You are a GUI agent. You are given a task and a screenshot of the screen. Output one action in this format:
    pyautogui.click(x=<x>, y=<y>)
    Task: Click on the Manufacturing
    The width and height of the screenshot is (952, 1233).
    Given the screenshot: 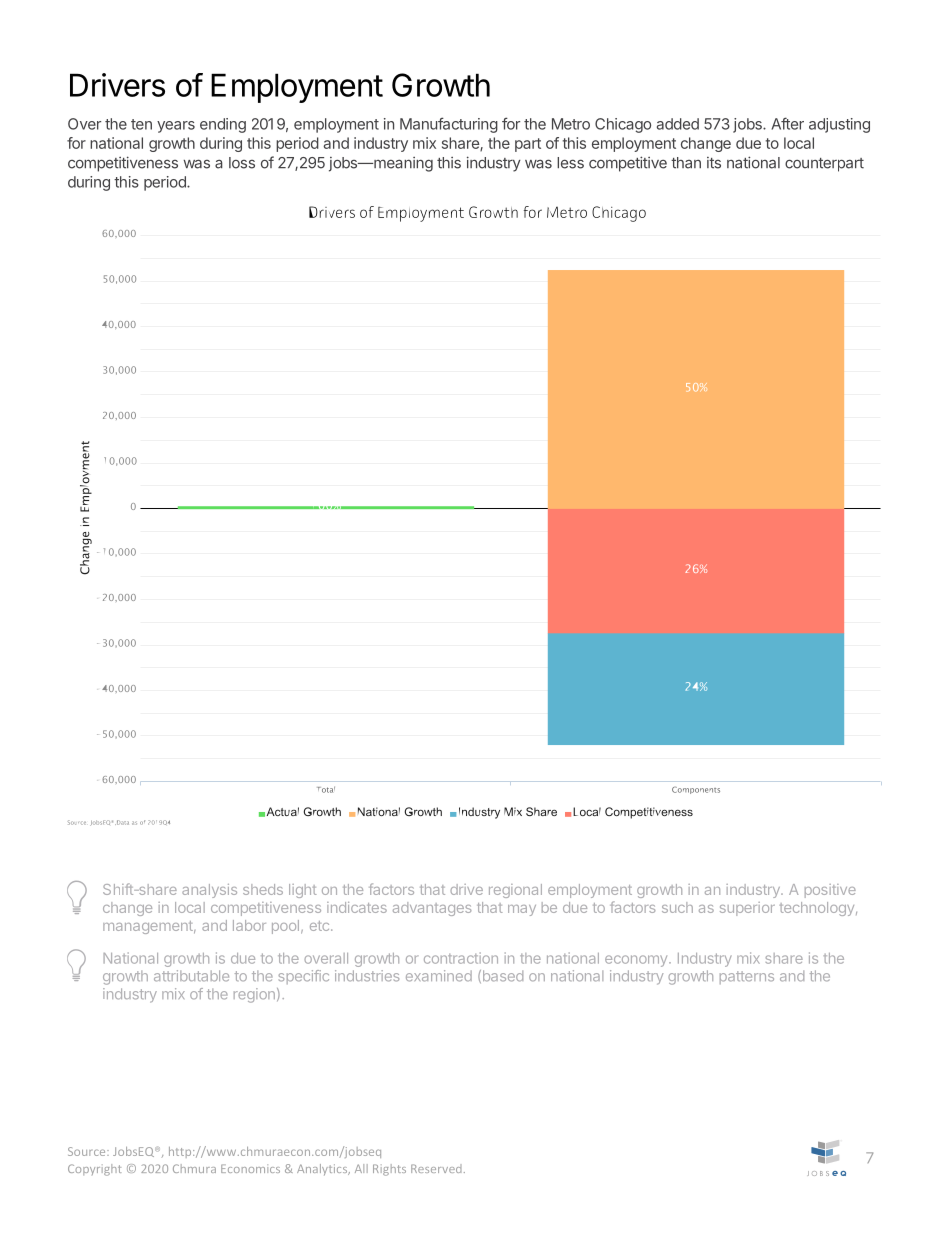 What is the action you would take?
    pyautogui.click(x=449, y=125)
